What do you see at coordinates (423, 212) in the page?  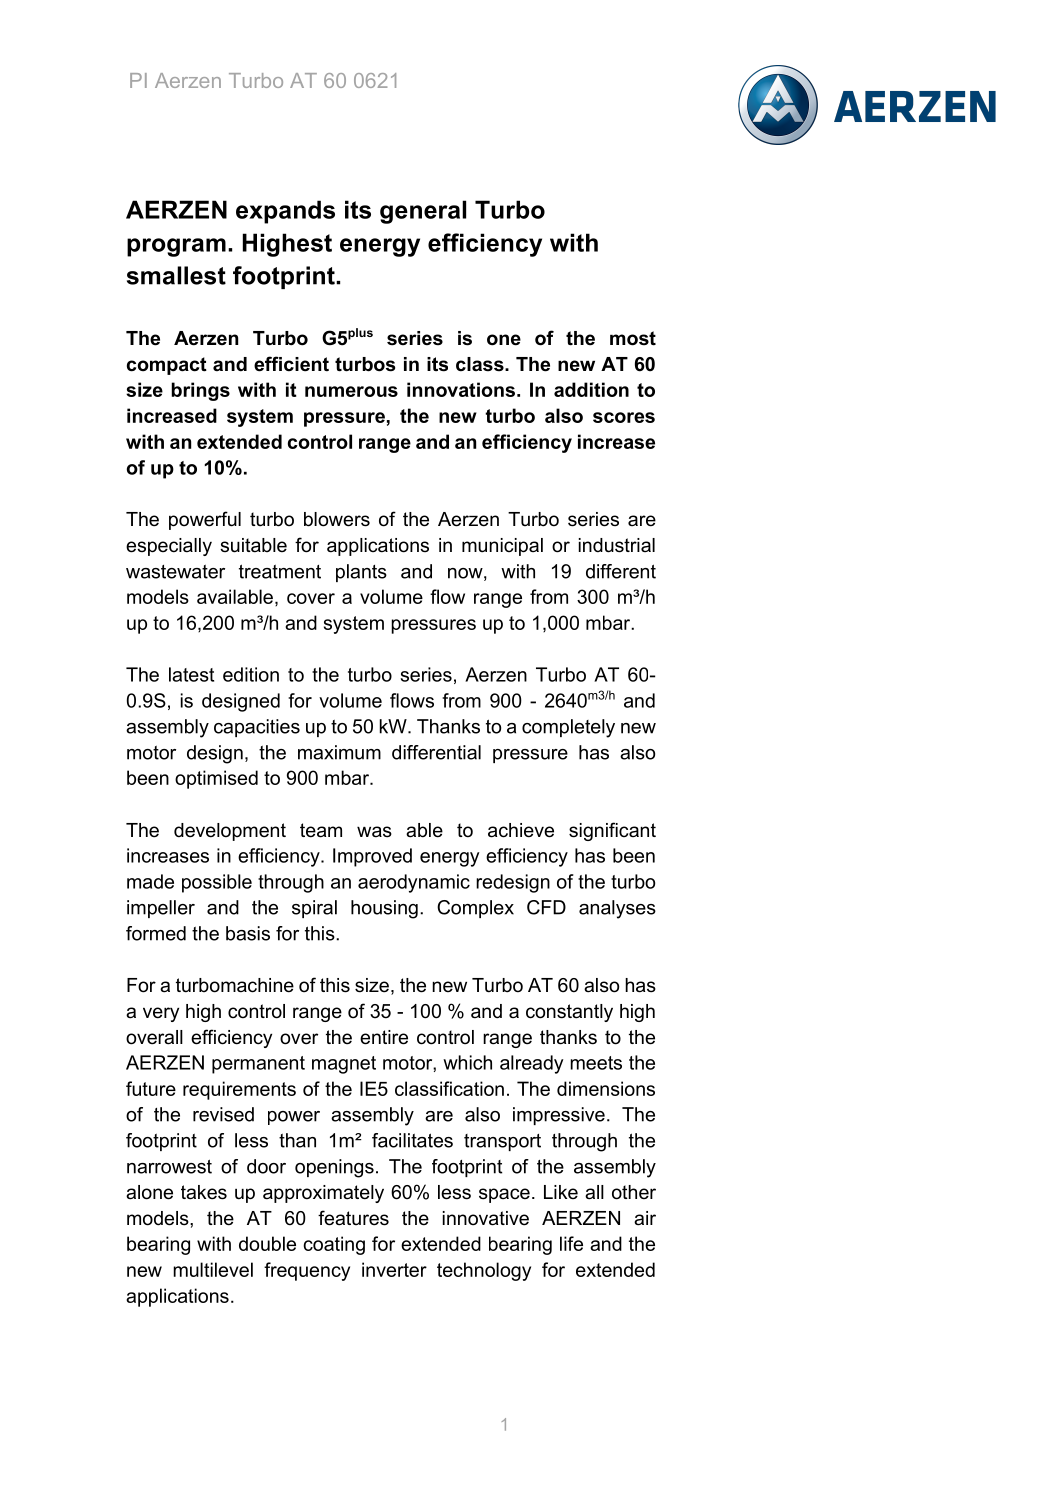 I see `general` at bounding box center [423, 212].
